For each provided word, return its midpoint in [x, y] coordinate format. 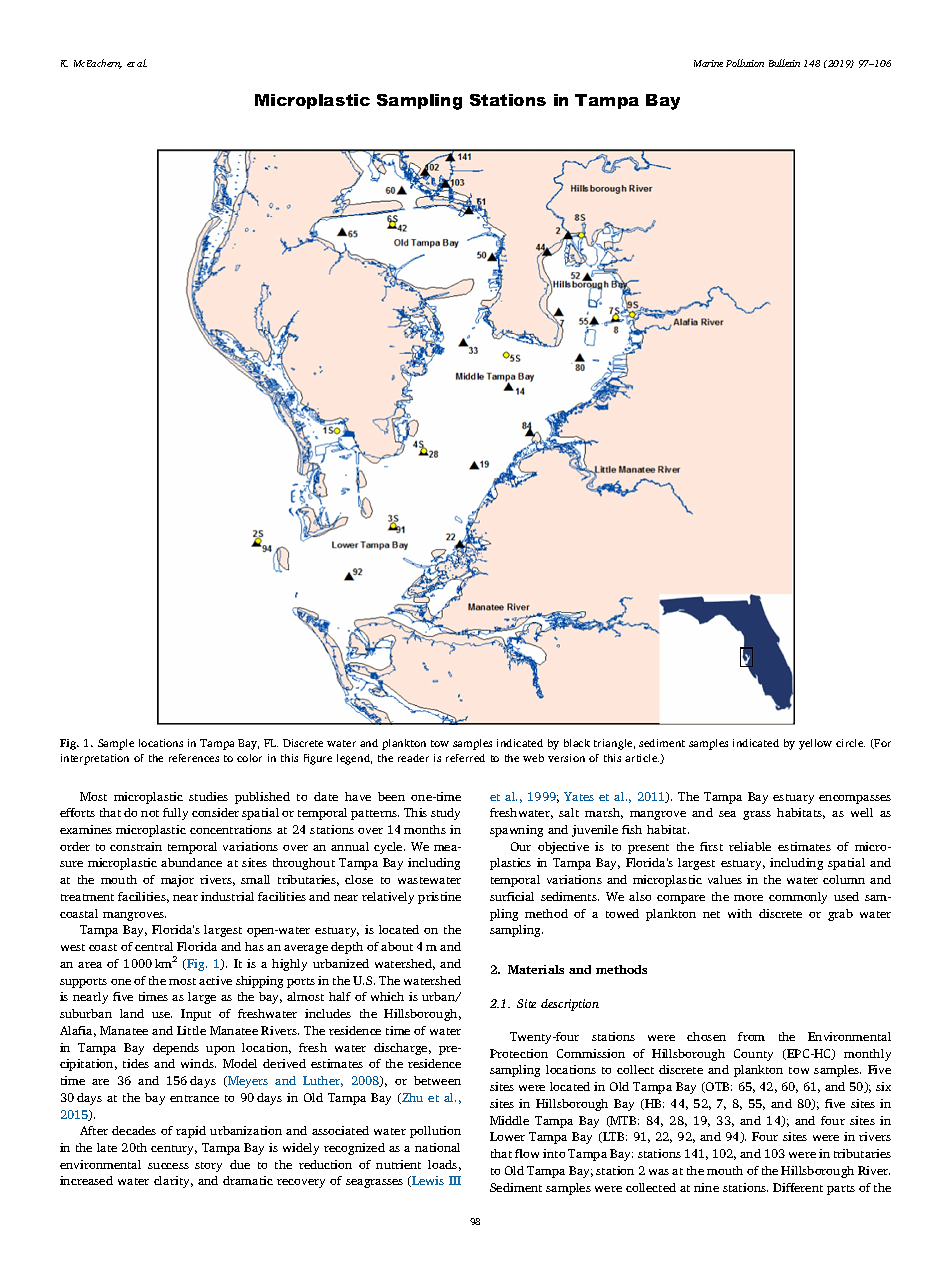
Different [798, 1187]
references [194, 758]
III [455, 1180]
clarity [173, 1182]
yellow [815, 744]
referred [465, 758]
